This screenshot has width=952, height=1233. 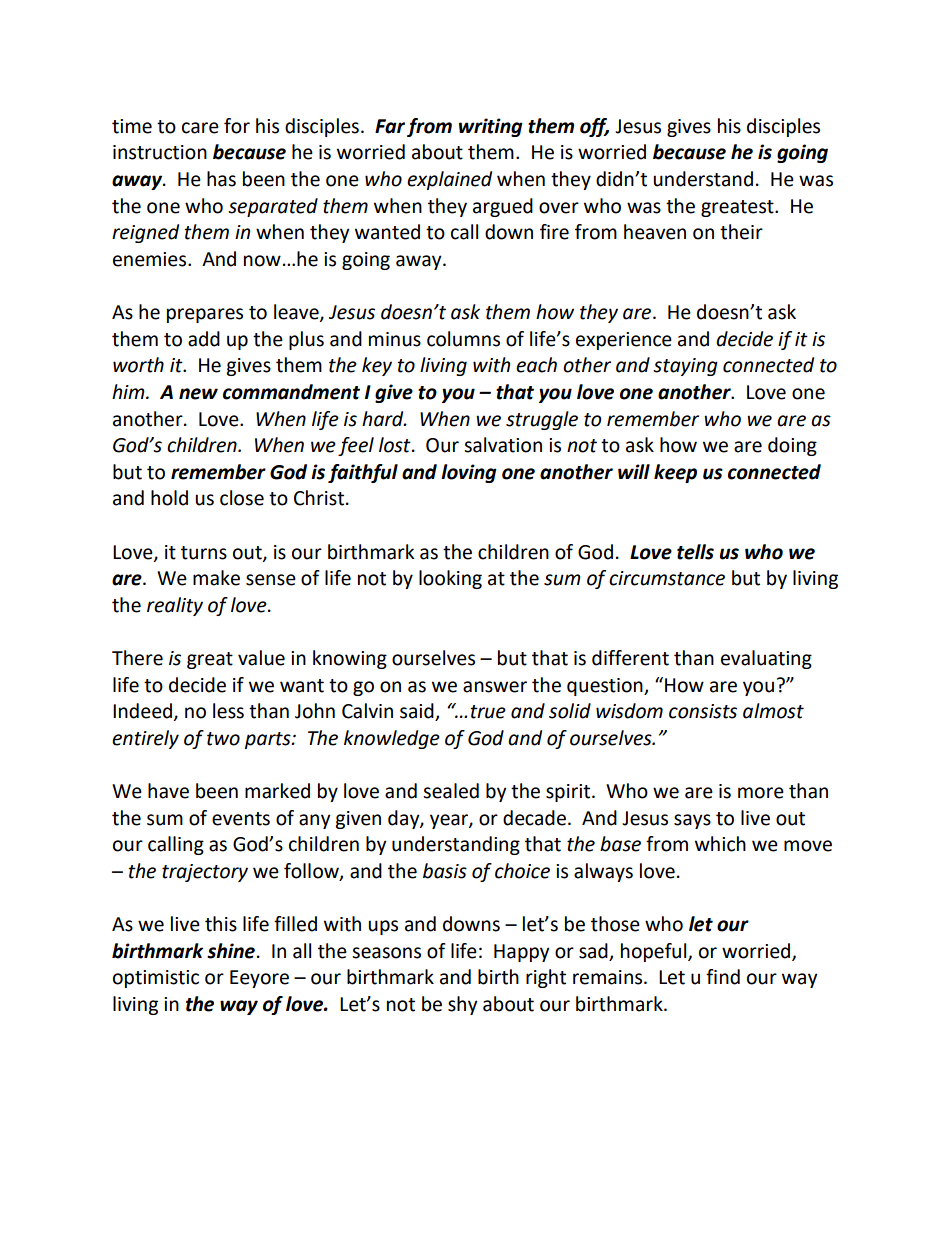 What do you see at coordinates (200, 128) in the screenshot?
I see `care` at bounding box center [200, 128].
